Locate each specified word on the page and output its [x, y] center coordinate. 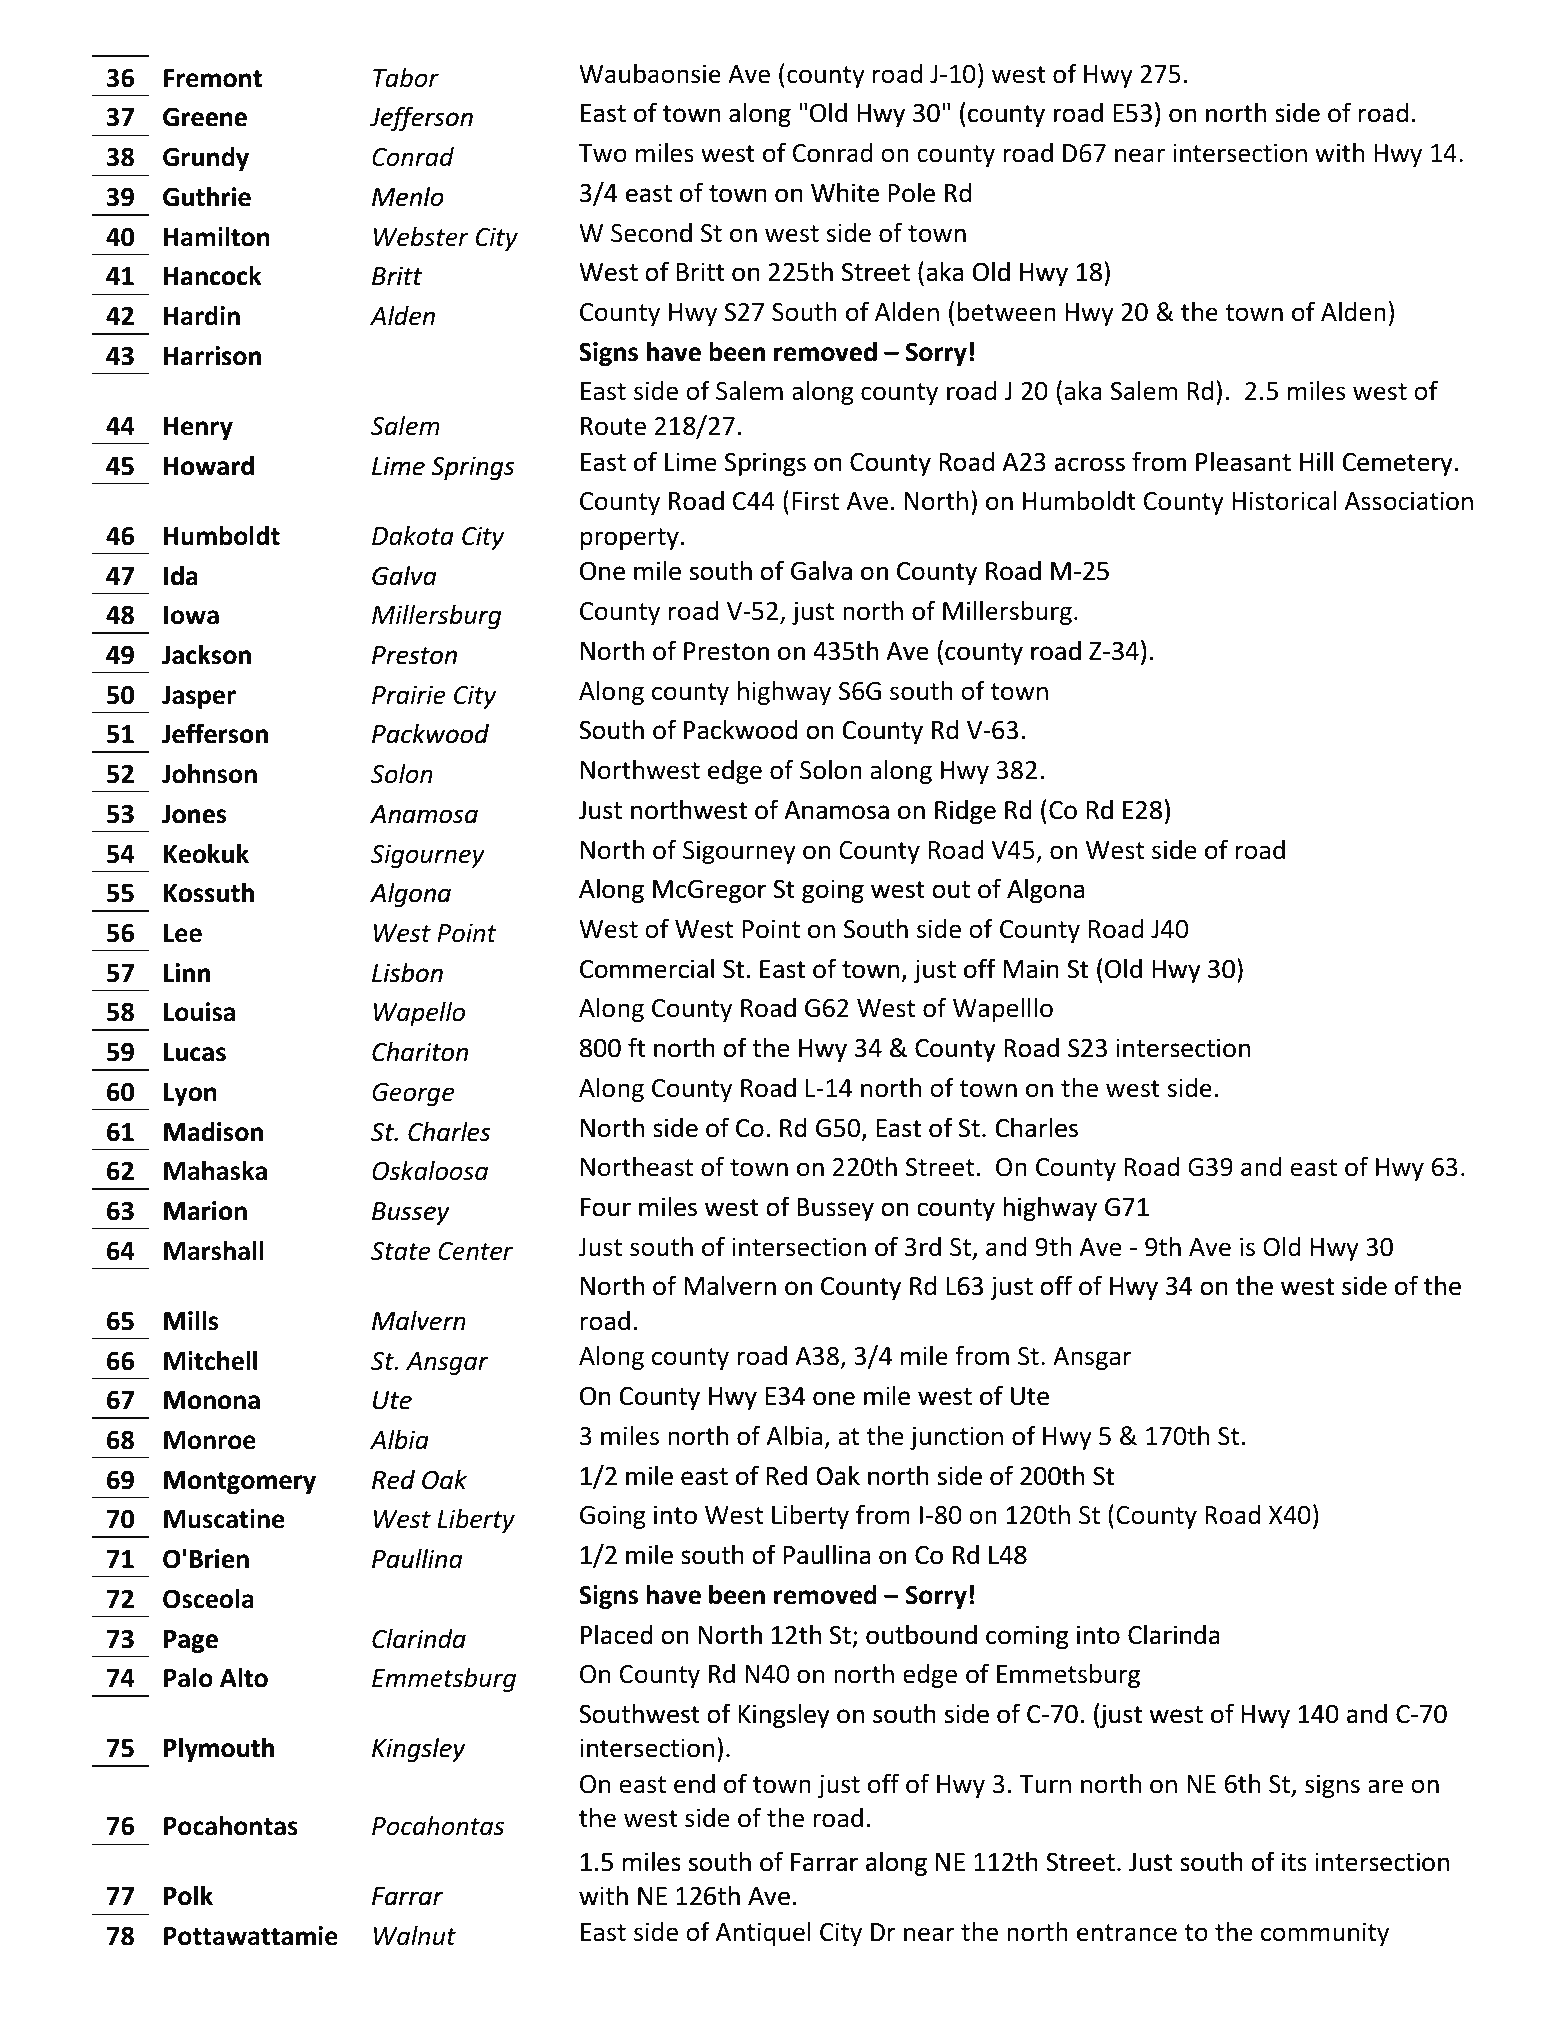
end [694, 1784]
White [845, 193]
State [401, 1251]
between [1007, 312]
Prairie [409, 695]
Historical [1284, 501]
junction [956, 1438]
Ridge [965, 812]
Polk [188, 1896]
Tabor [406, 78]
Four [606, 1207]
